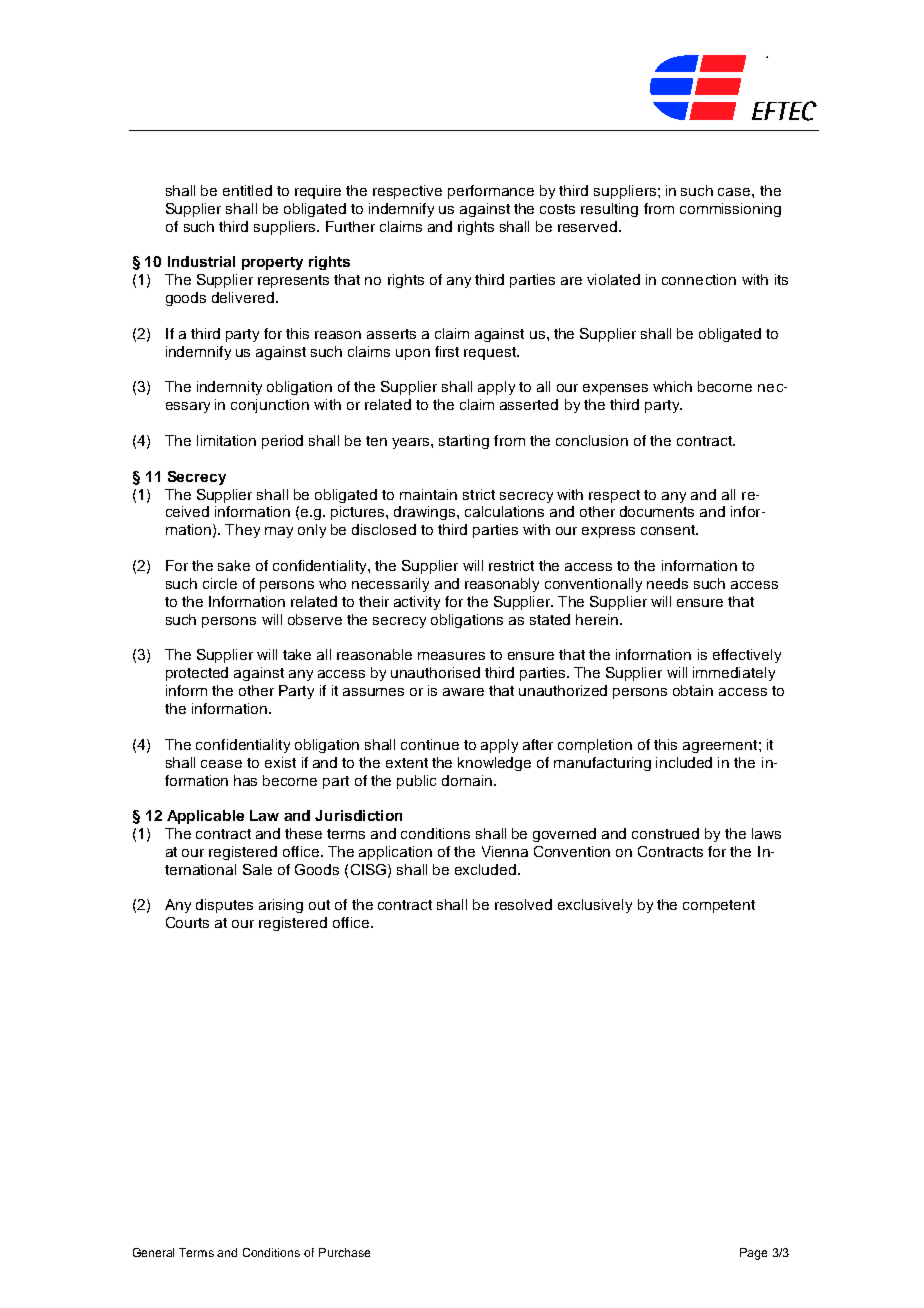 The width and height of the document is (924, 1308). I want to click on performance, so click(491, 192).
